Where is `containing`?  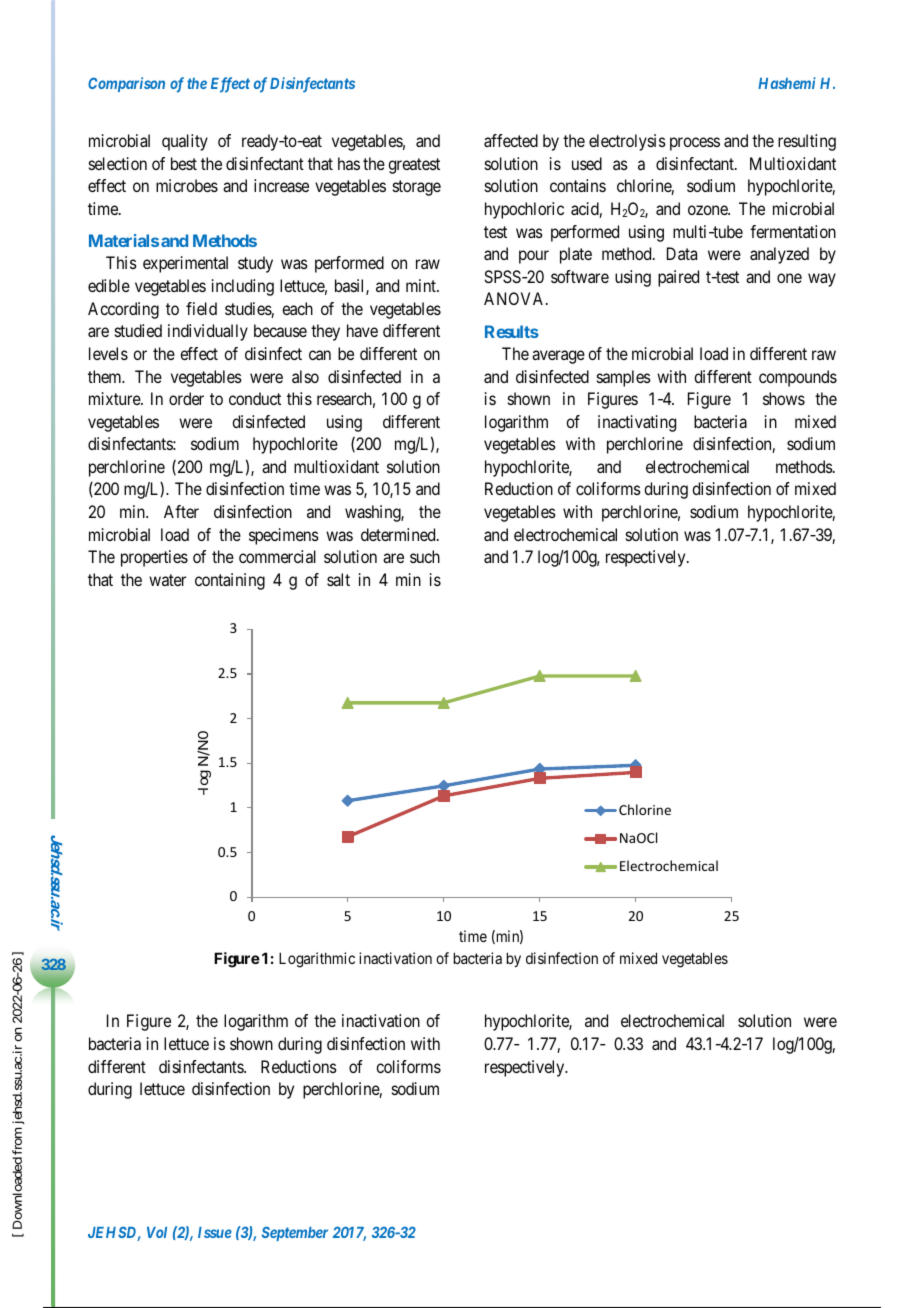
containing is located at coordinates (230, 581).
